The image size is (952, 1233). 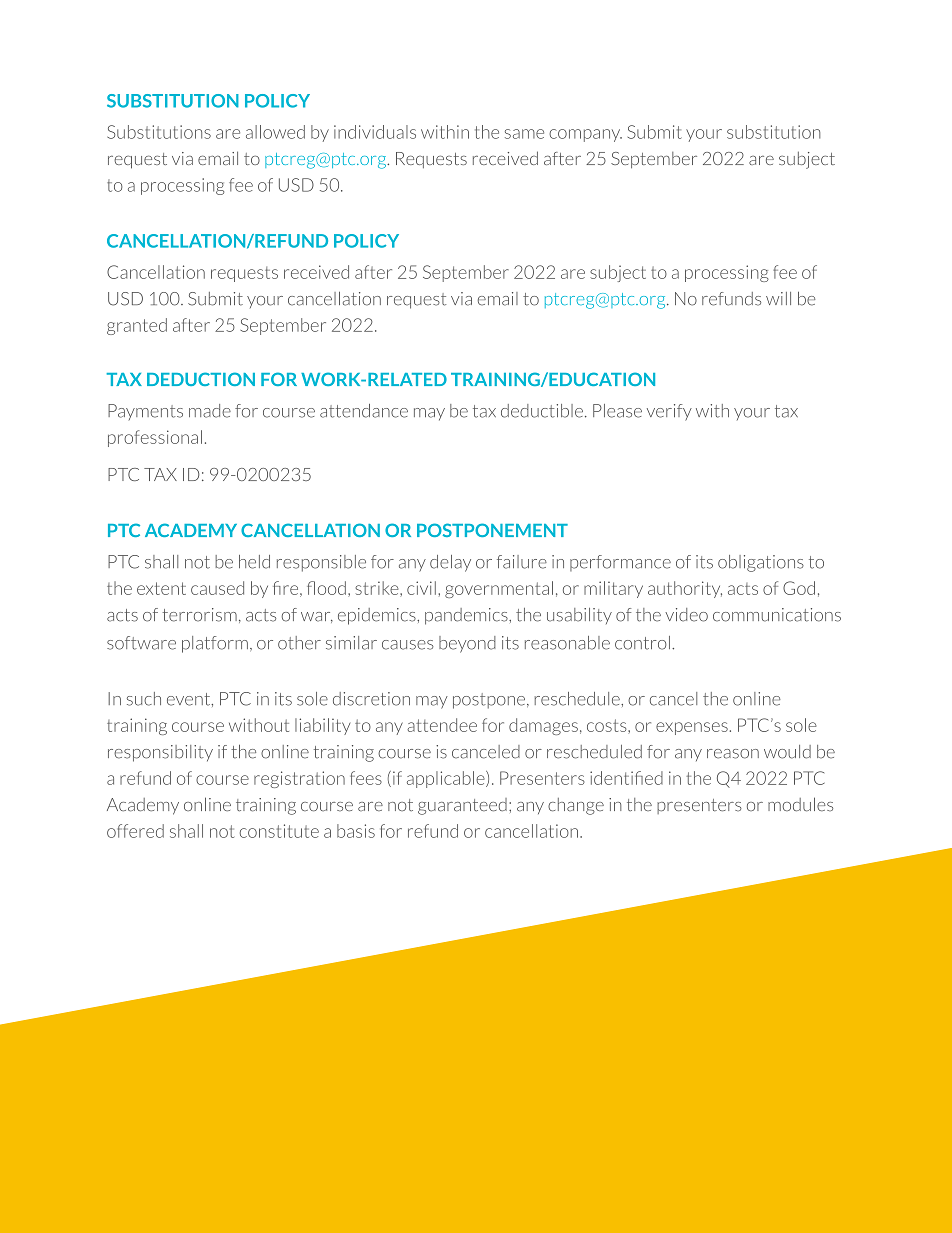 What do you see at coordinates (585, 135) in the image?
I see `company` at bounding box center [585, 135].
